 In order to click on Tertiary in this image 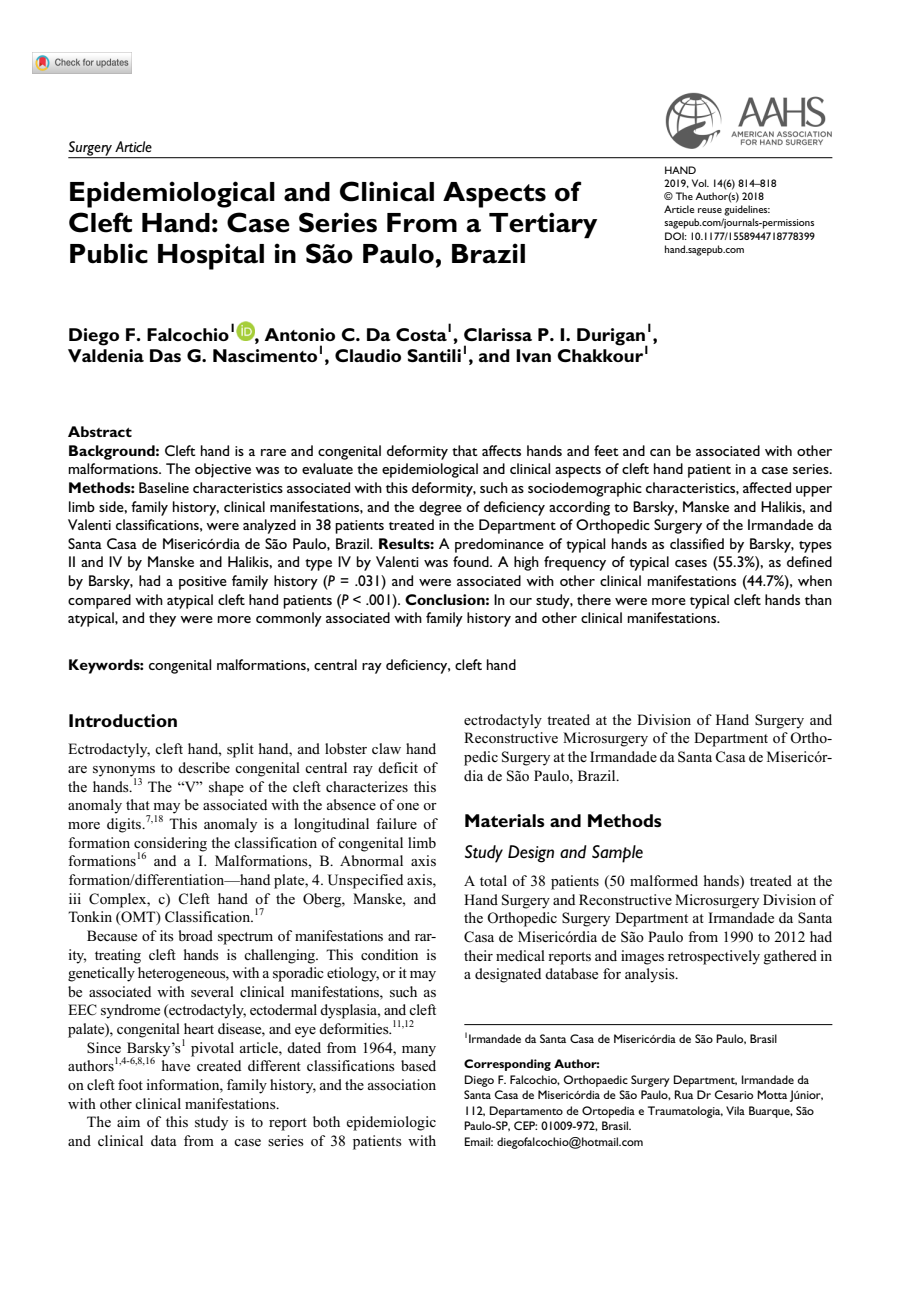, I will do `click(543, 225)`.
